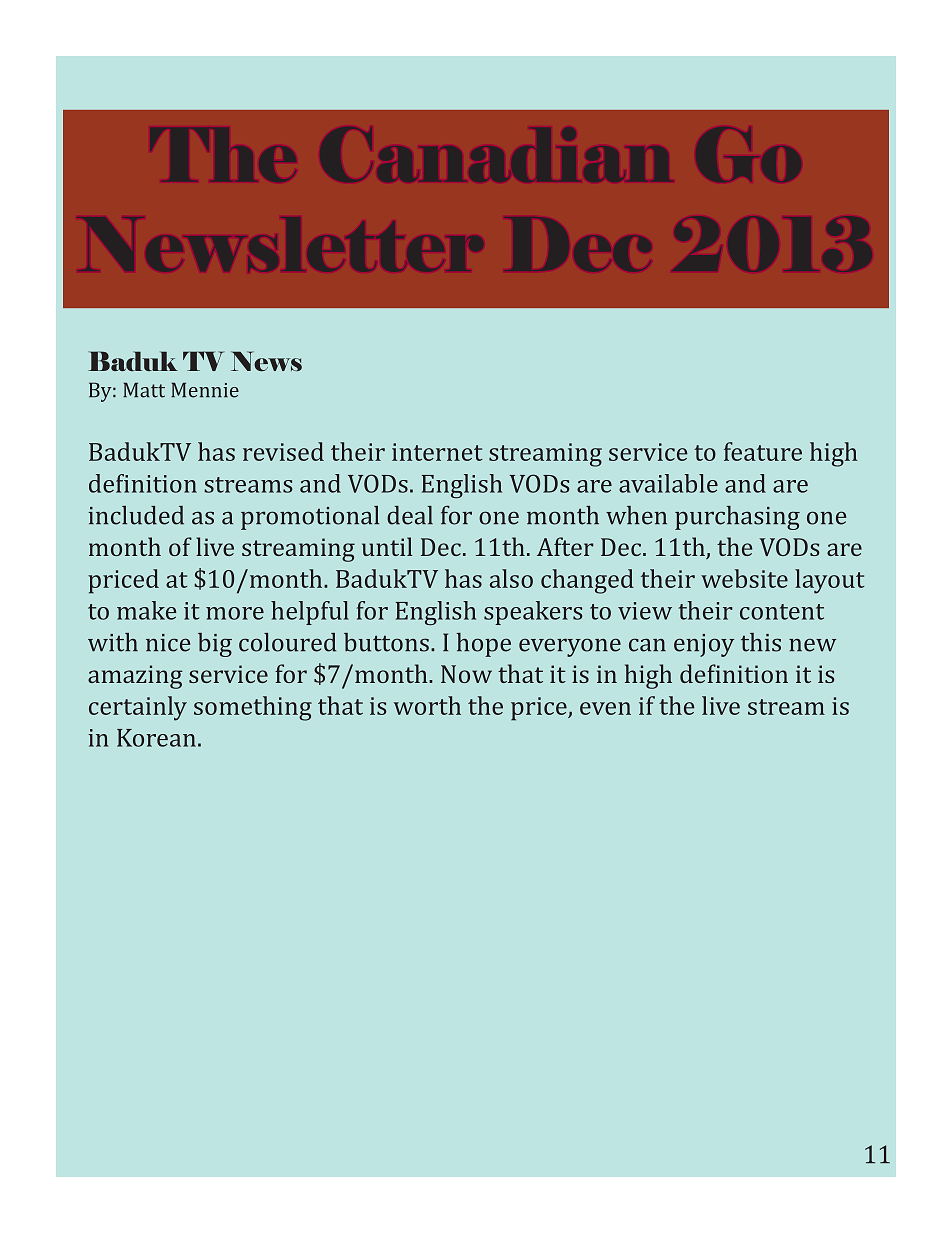 The width and height of the screenshot is (952, 1233). I want to click on make, so click(147, 610).
